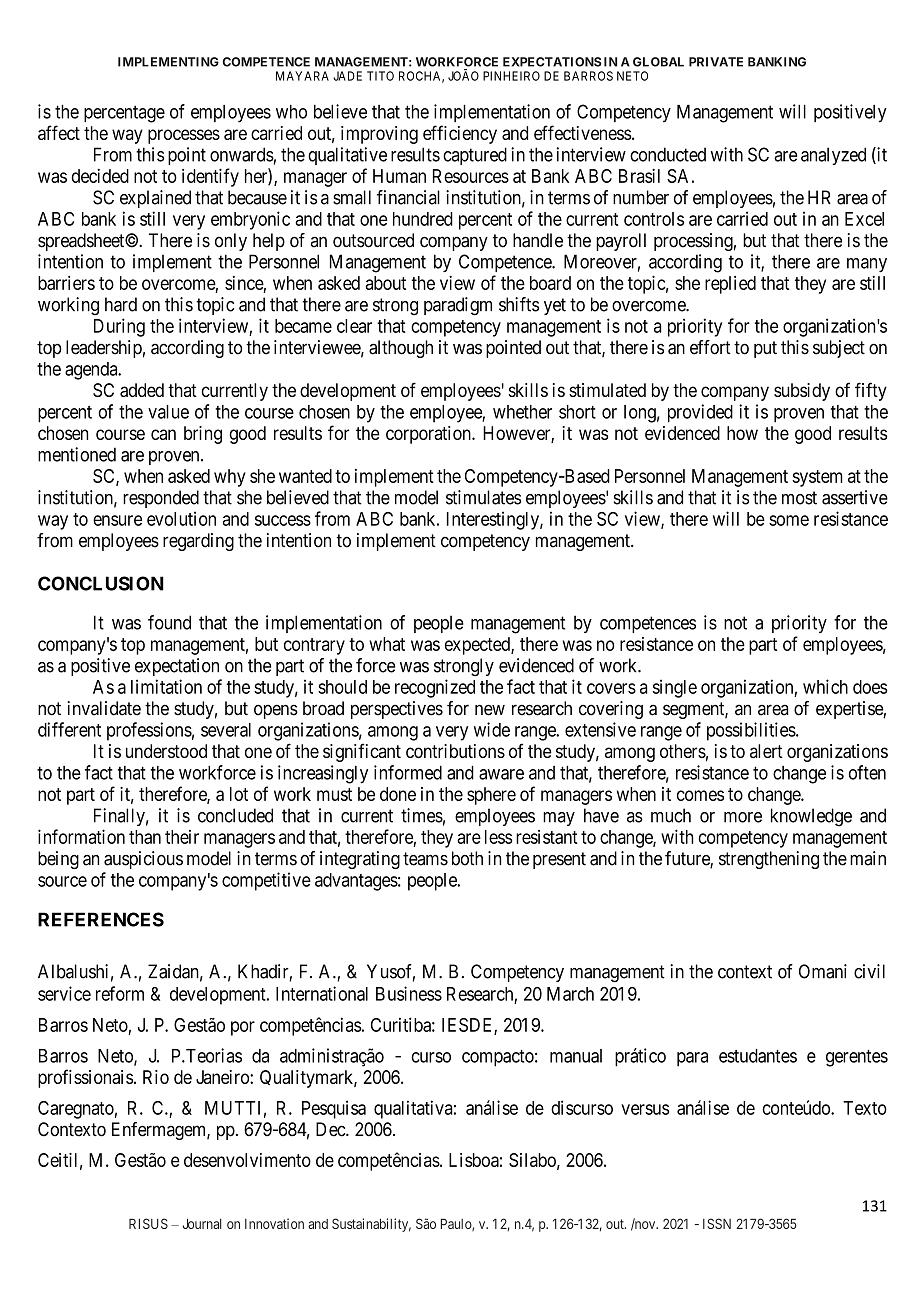 Image resolution: width=924 pixels, height=1308 pixels. Describe the element at coordinates (478, 646) in the page. I see `expected` at that location.
